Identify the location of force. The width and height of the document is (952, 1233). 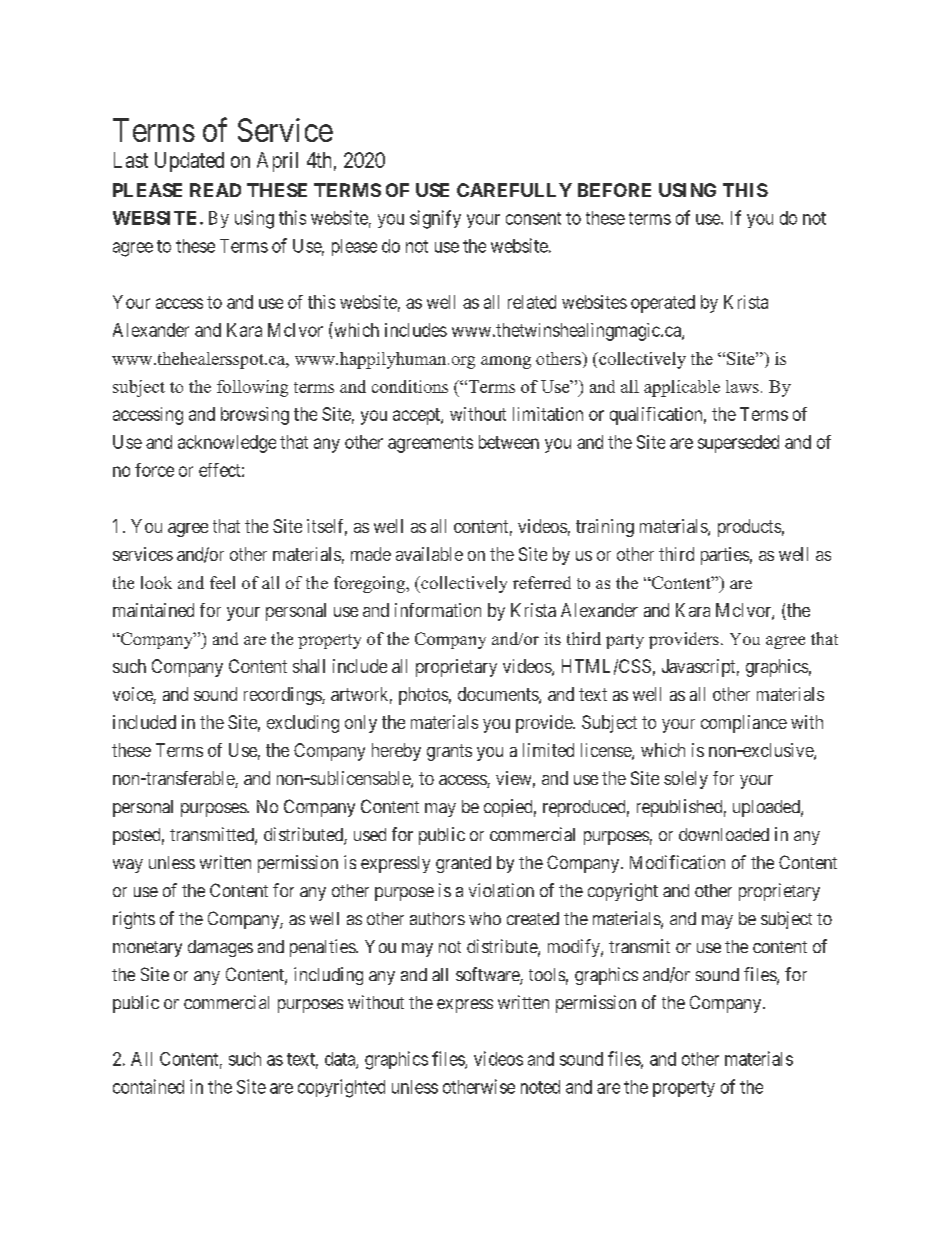
(154, 470).
